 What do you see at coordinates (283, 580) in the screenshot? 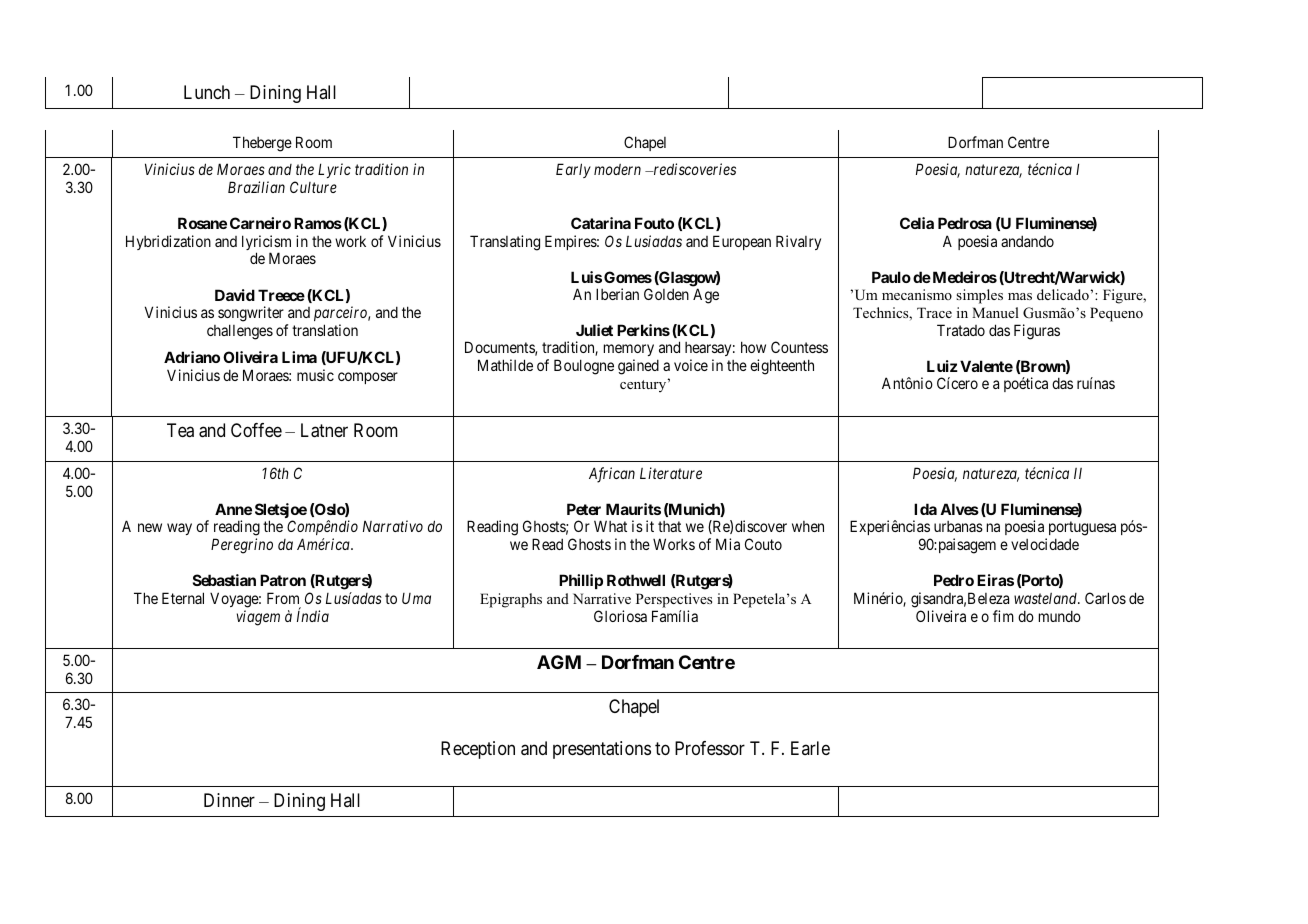
I see `Patron` at bounding box center [283, 580].
